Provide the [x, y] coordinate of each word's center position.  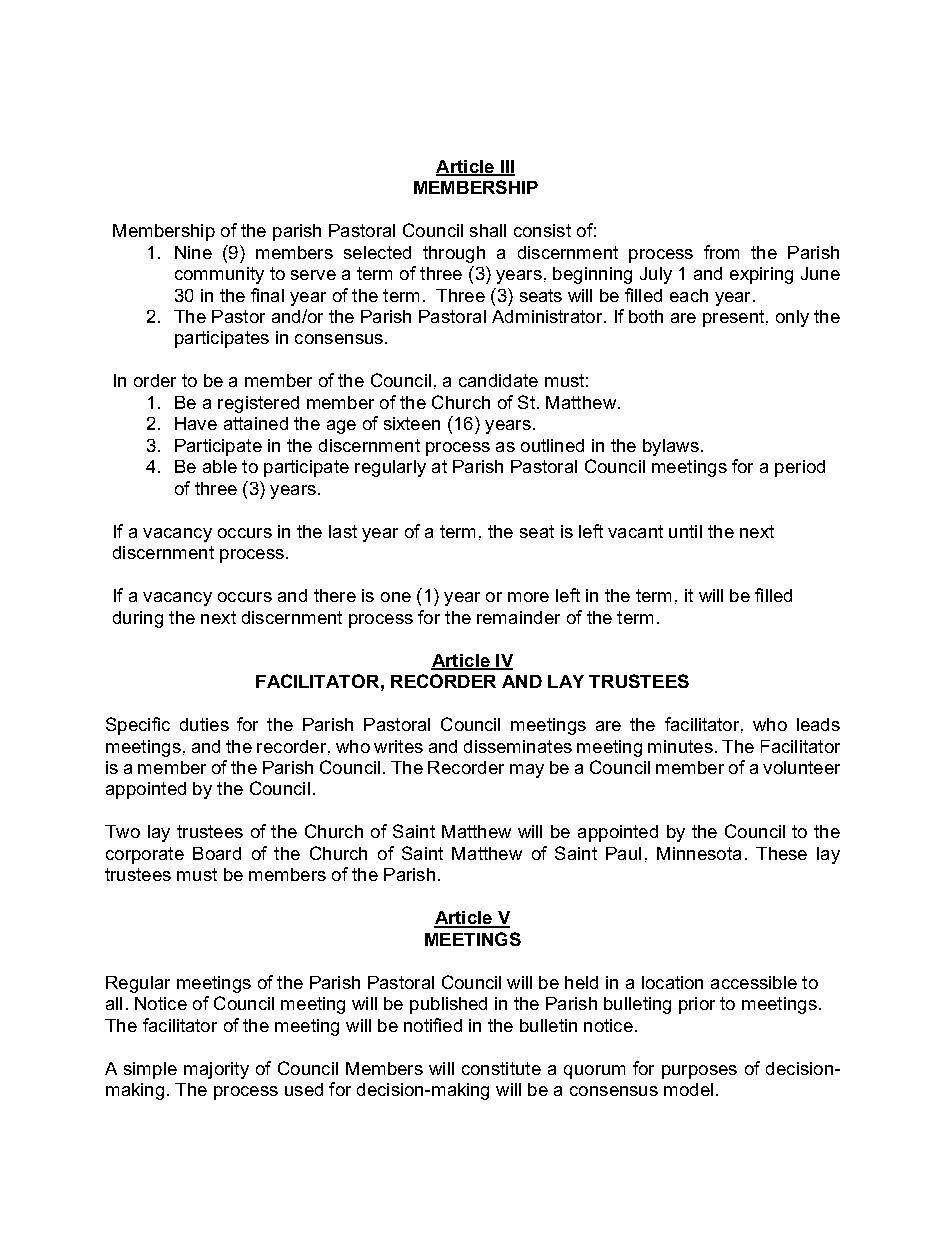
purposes [699, 1072]
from [721, 252]
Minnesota [699, 853]
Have [196, 423]
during [138, 619]
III [507, 167]
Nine [193, 252]
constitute [501, 1068]
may [527, 771]
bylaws [671, 447]
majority [216, 1070]
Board [217, 853]
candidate [498, 380]
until [685, 531]
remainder [518, 617]
